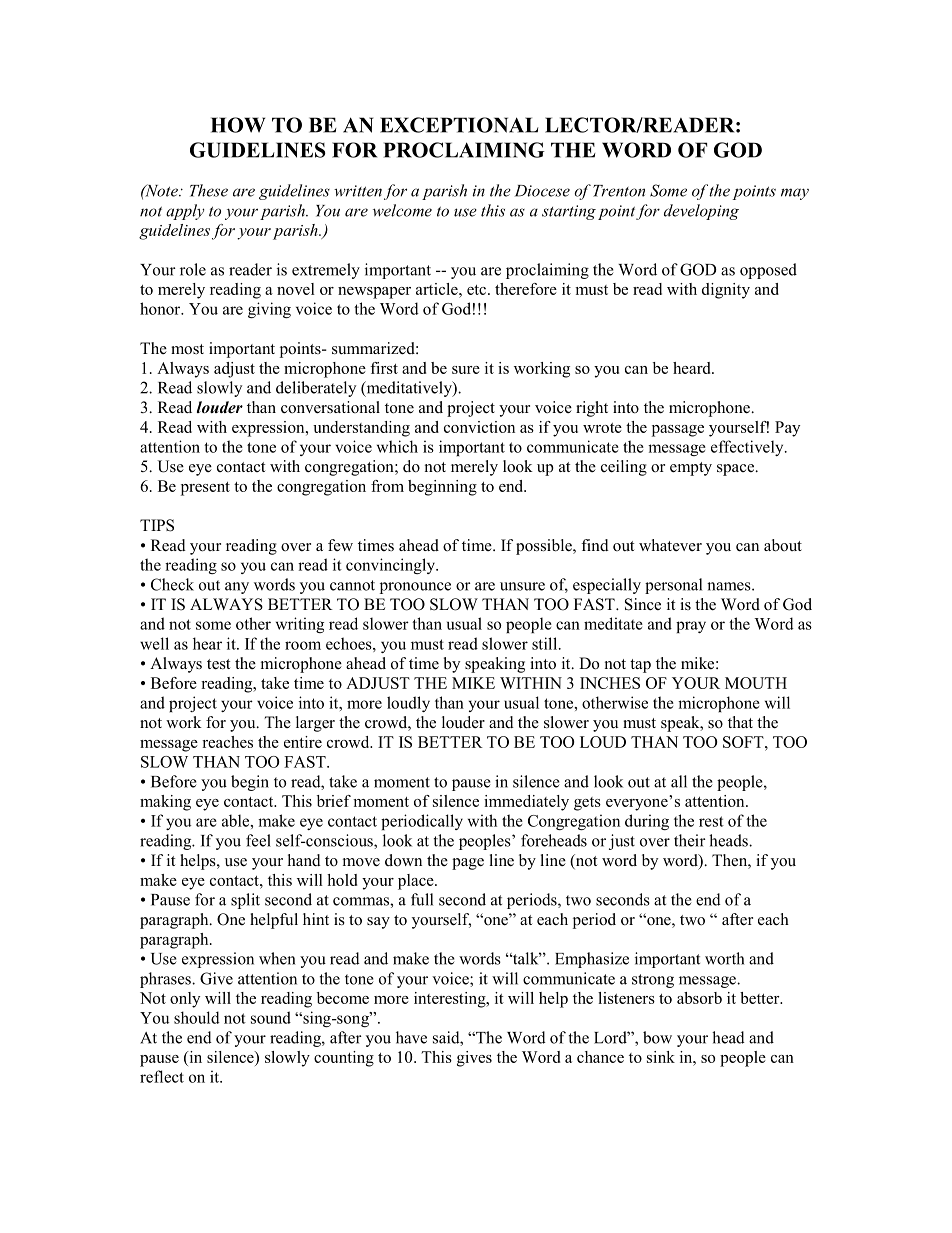 The height and width of the document is (1233, 952). Describe the element at coordinates (187, 349) in the document. I see `most` at that location.
